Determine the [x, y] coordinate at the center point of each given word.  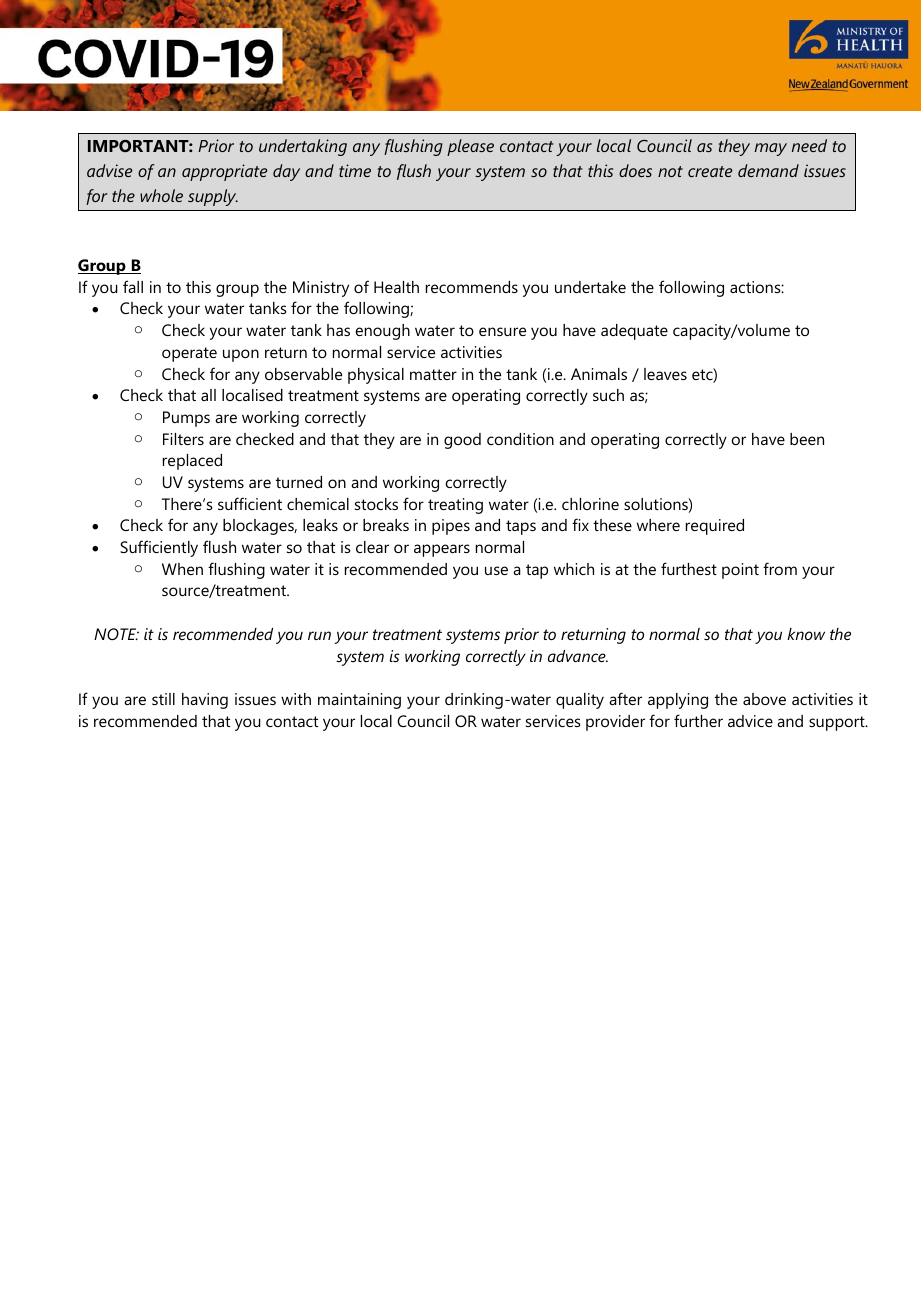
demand [768, 170]
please [470, 147]
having [205, 701]
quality [580, 701]
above [764, 699]
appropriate [225, 172]
